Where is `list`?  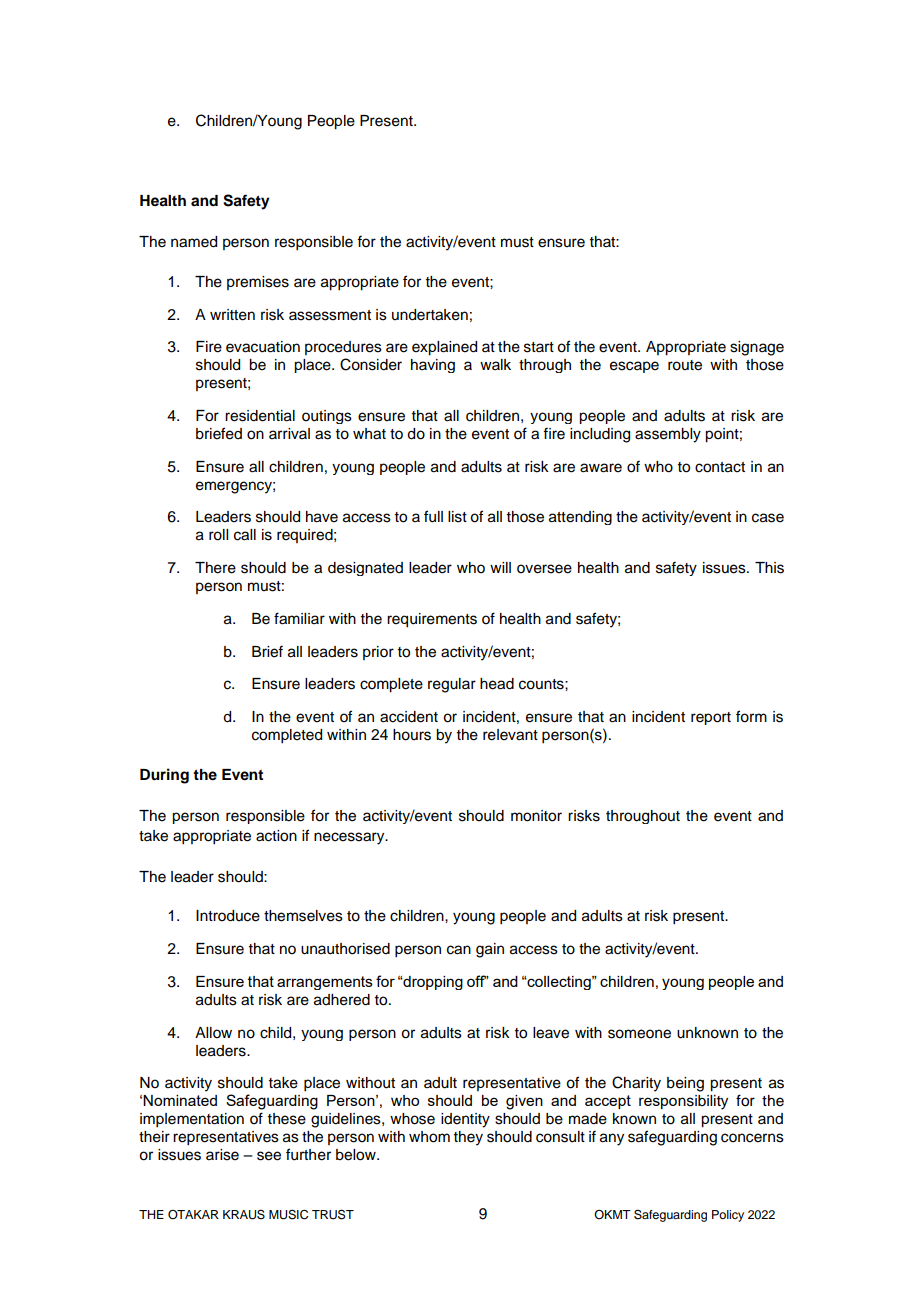
list is located at coordinates (457, 517).
